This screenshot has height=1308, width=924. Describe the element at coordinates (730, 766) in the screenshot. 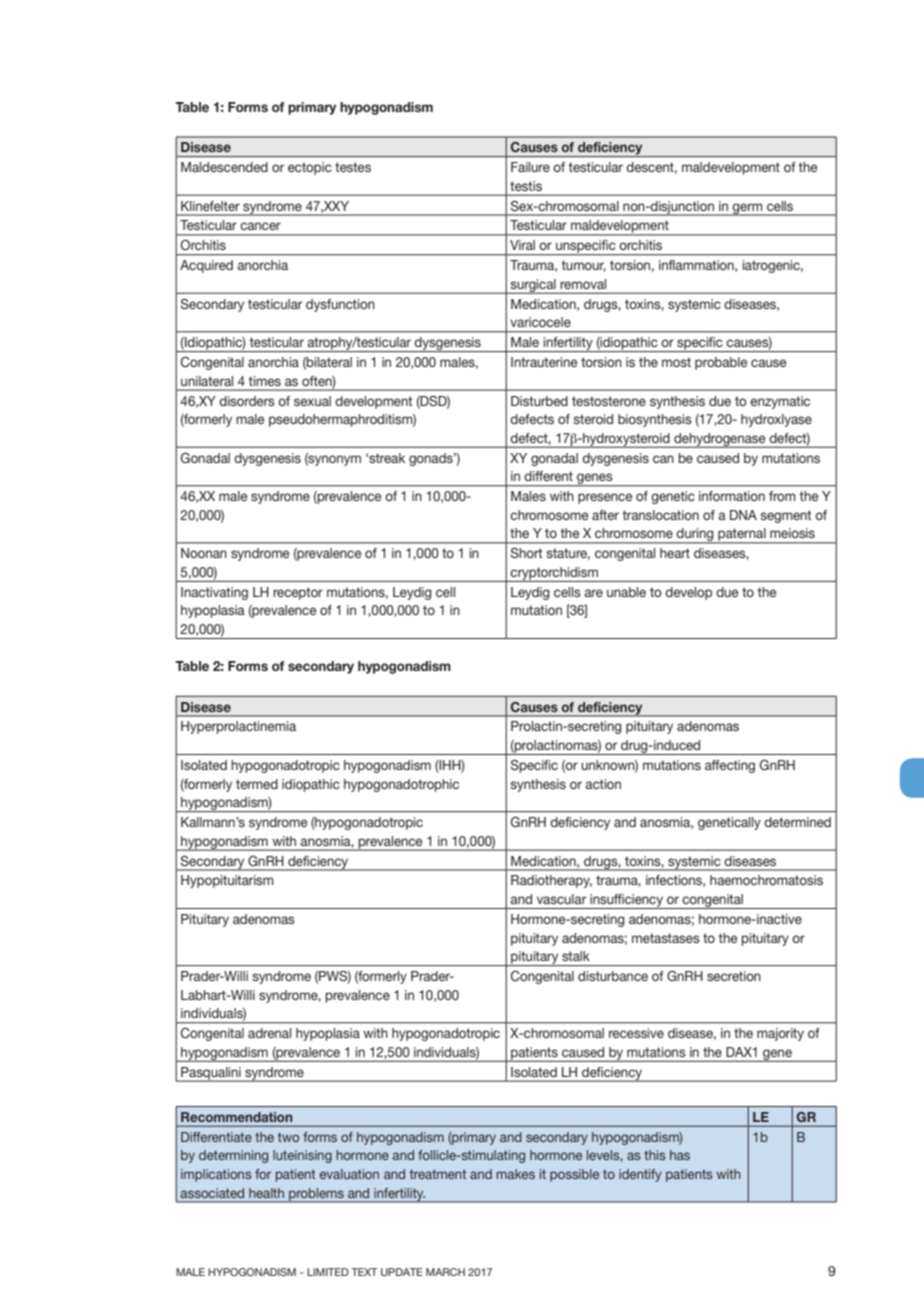

I see `affecting` at that location.
